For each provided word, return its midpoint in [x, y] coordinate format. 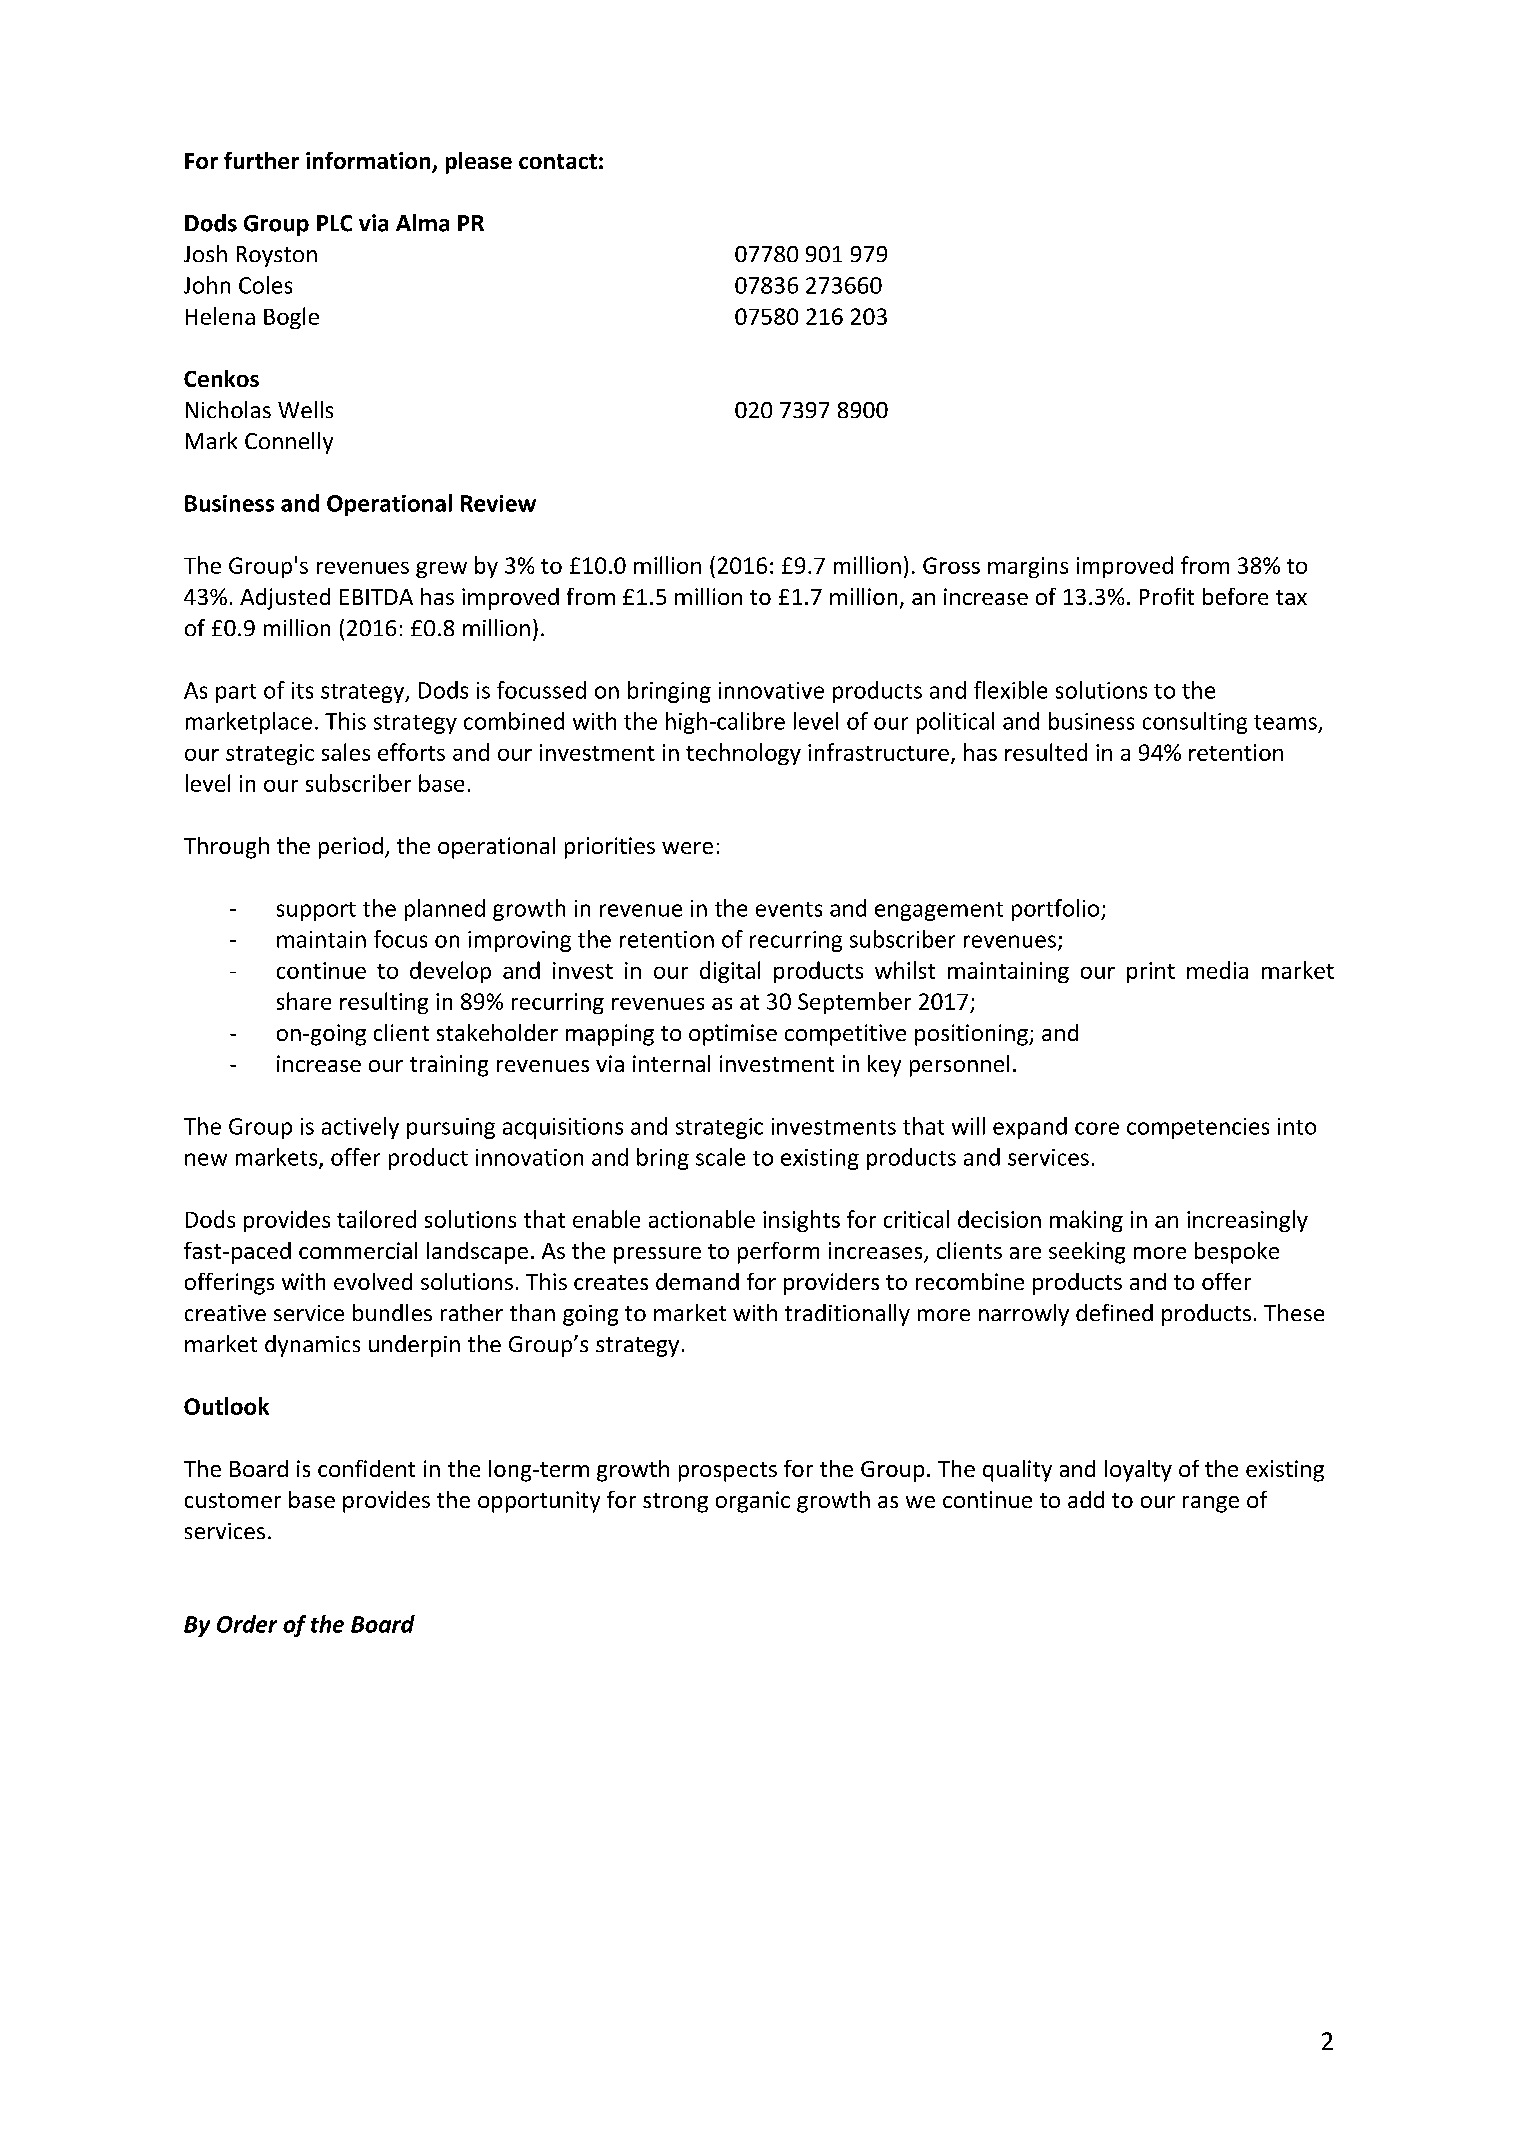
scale [720, 1157]
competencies [1198, 1128]
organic [753, 1502]
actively [360, 1128]
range [1211, 1504]
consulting [1195, 723]
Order [247, 1624]
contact [558, 161]
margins [1028, 567]
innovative [771, 690]
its [302, 690]
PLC [334, 223]
